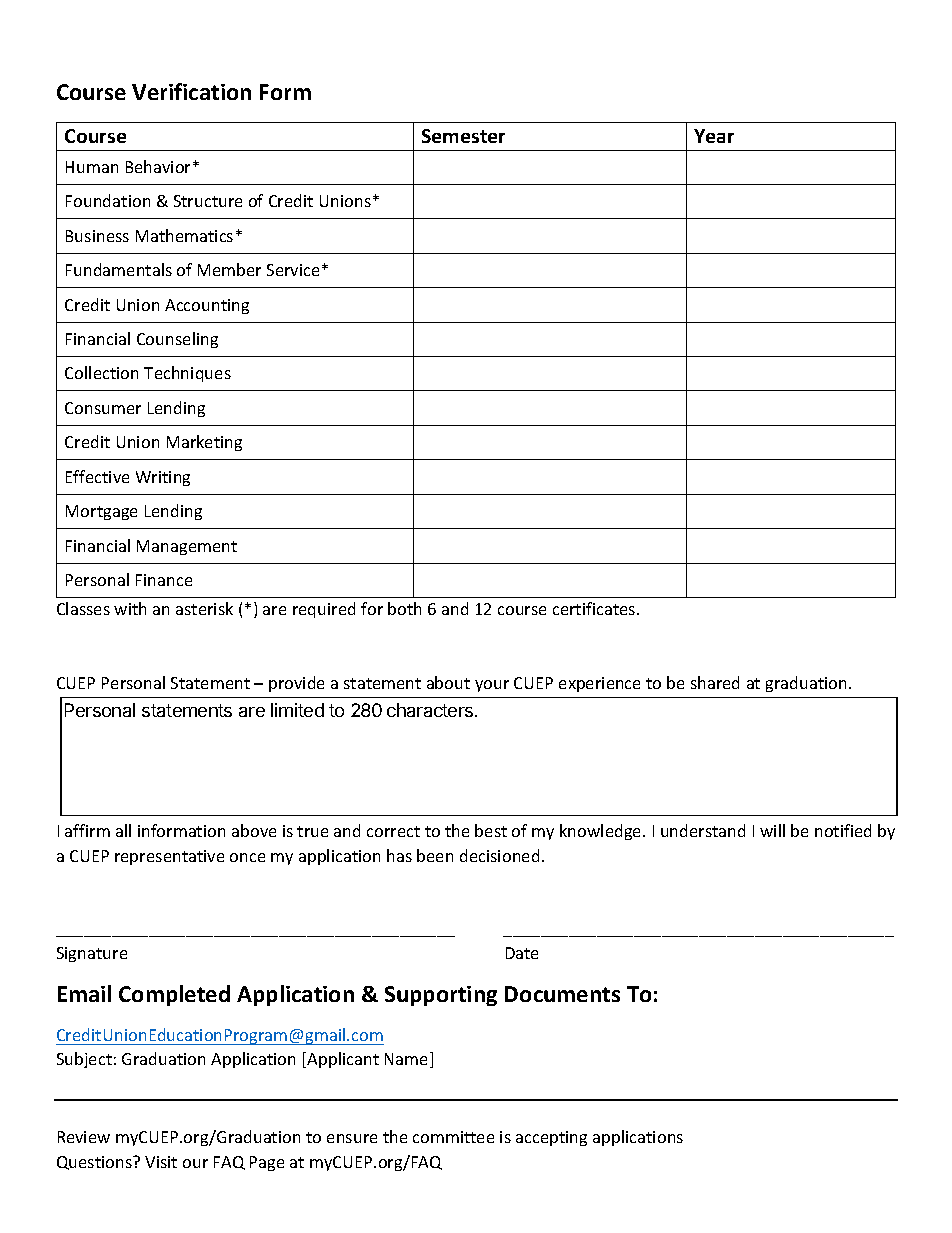 This page has height=1233, width=952. Describe the element at coordinates (453, 1137) in the page. I see `committee` at that location.
